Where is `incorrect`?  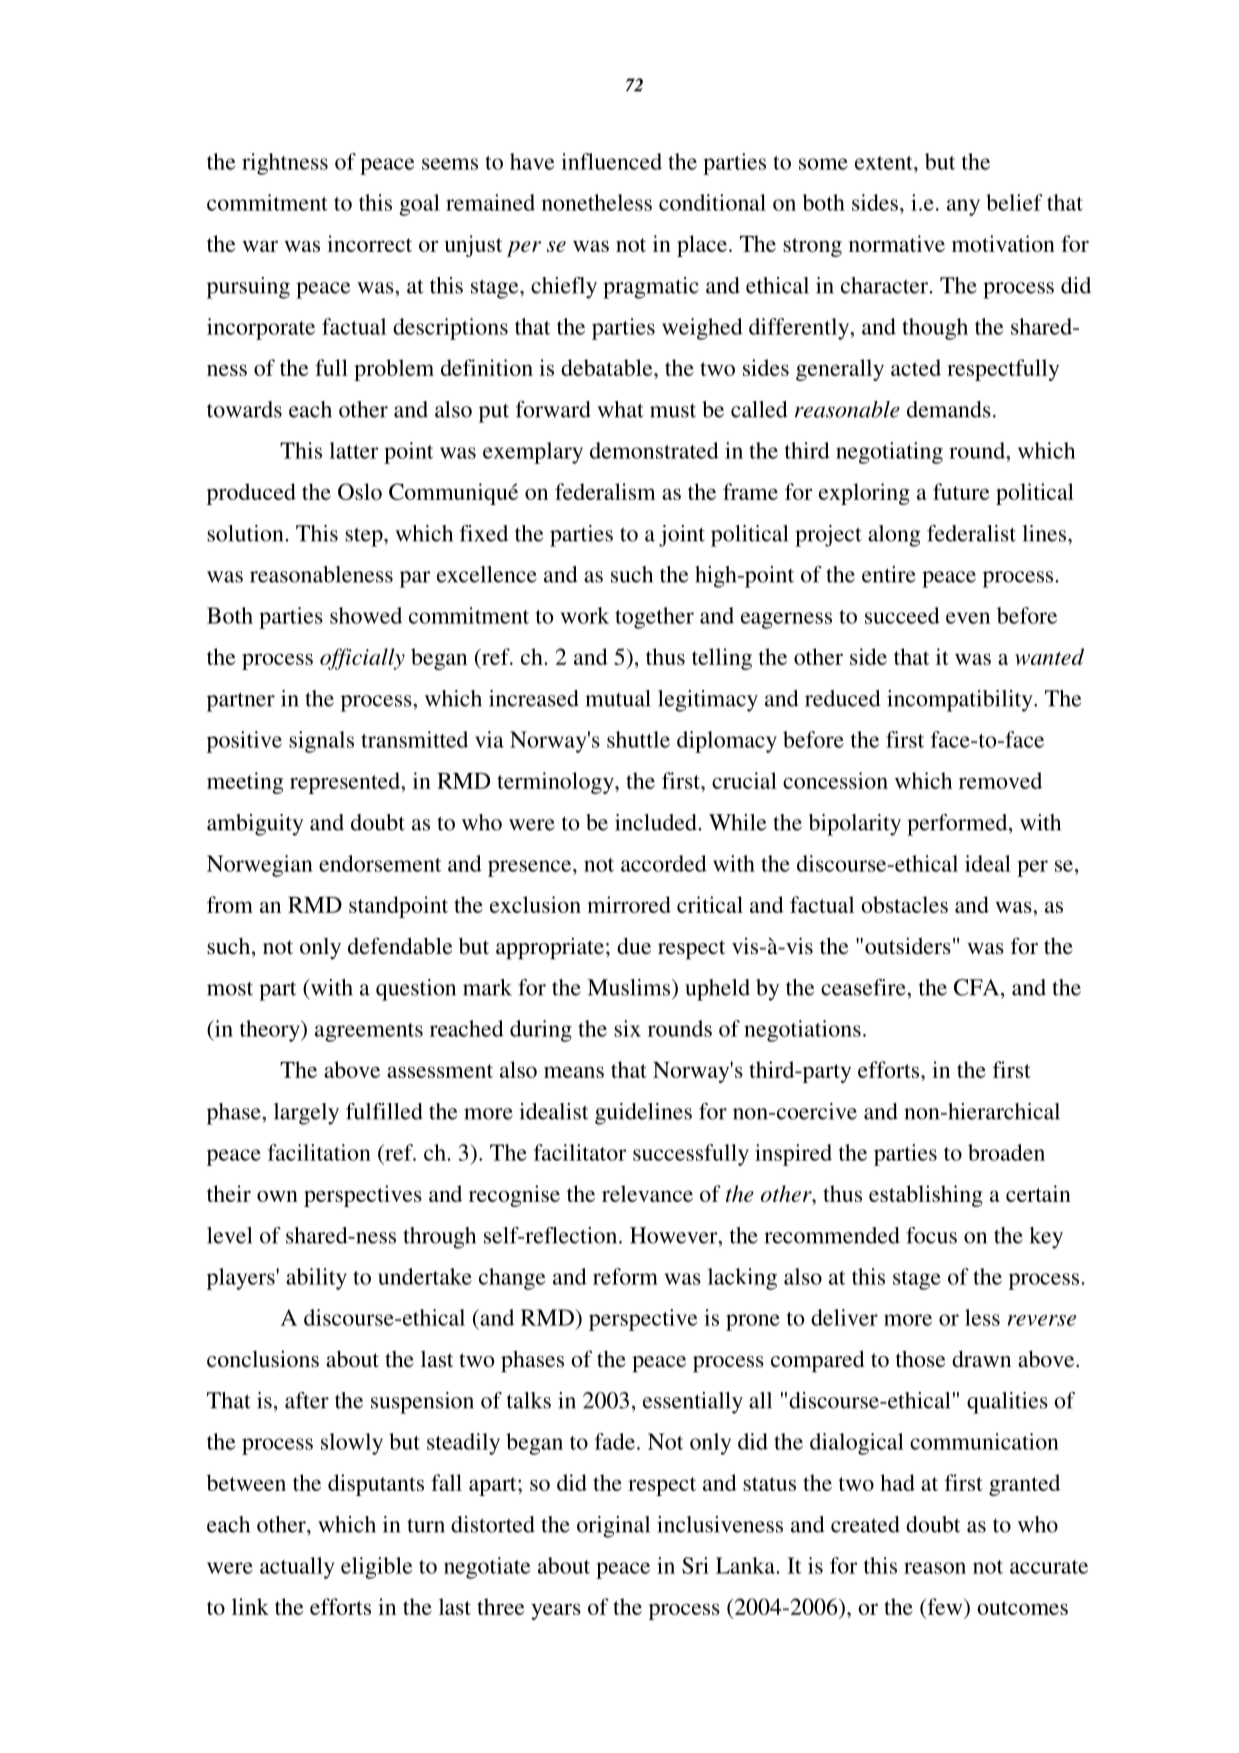
incorrect is located at coordinates (369, 243).
